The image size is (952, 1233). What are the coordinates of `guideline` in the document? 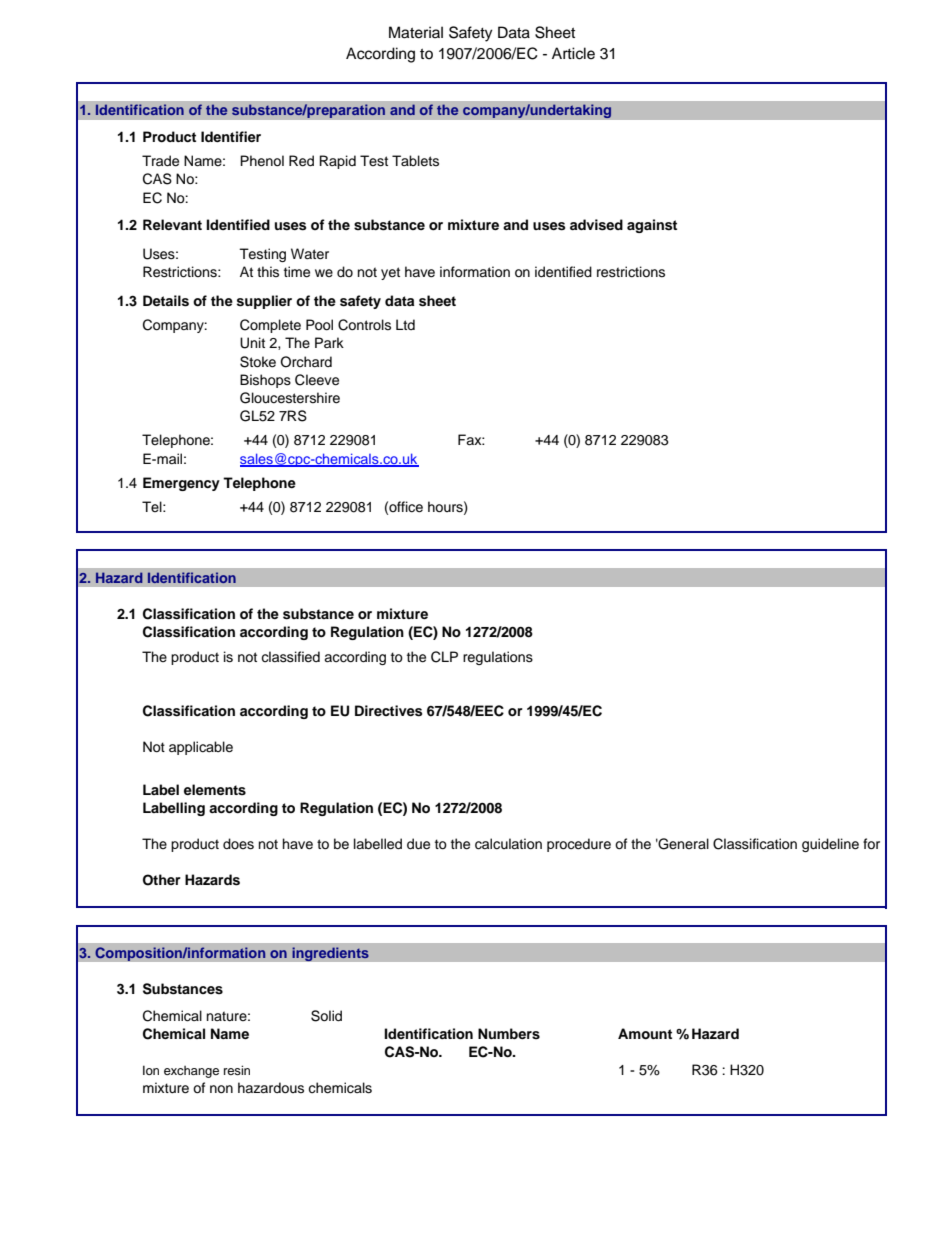 It's located at (830, 845).
